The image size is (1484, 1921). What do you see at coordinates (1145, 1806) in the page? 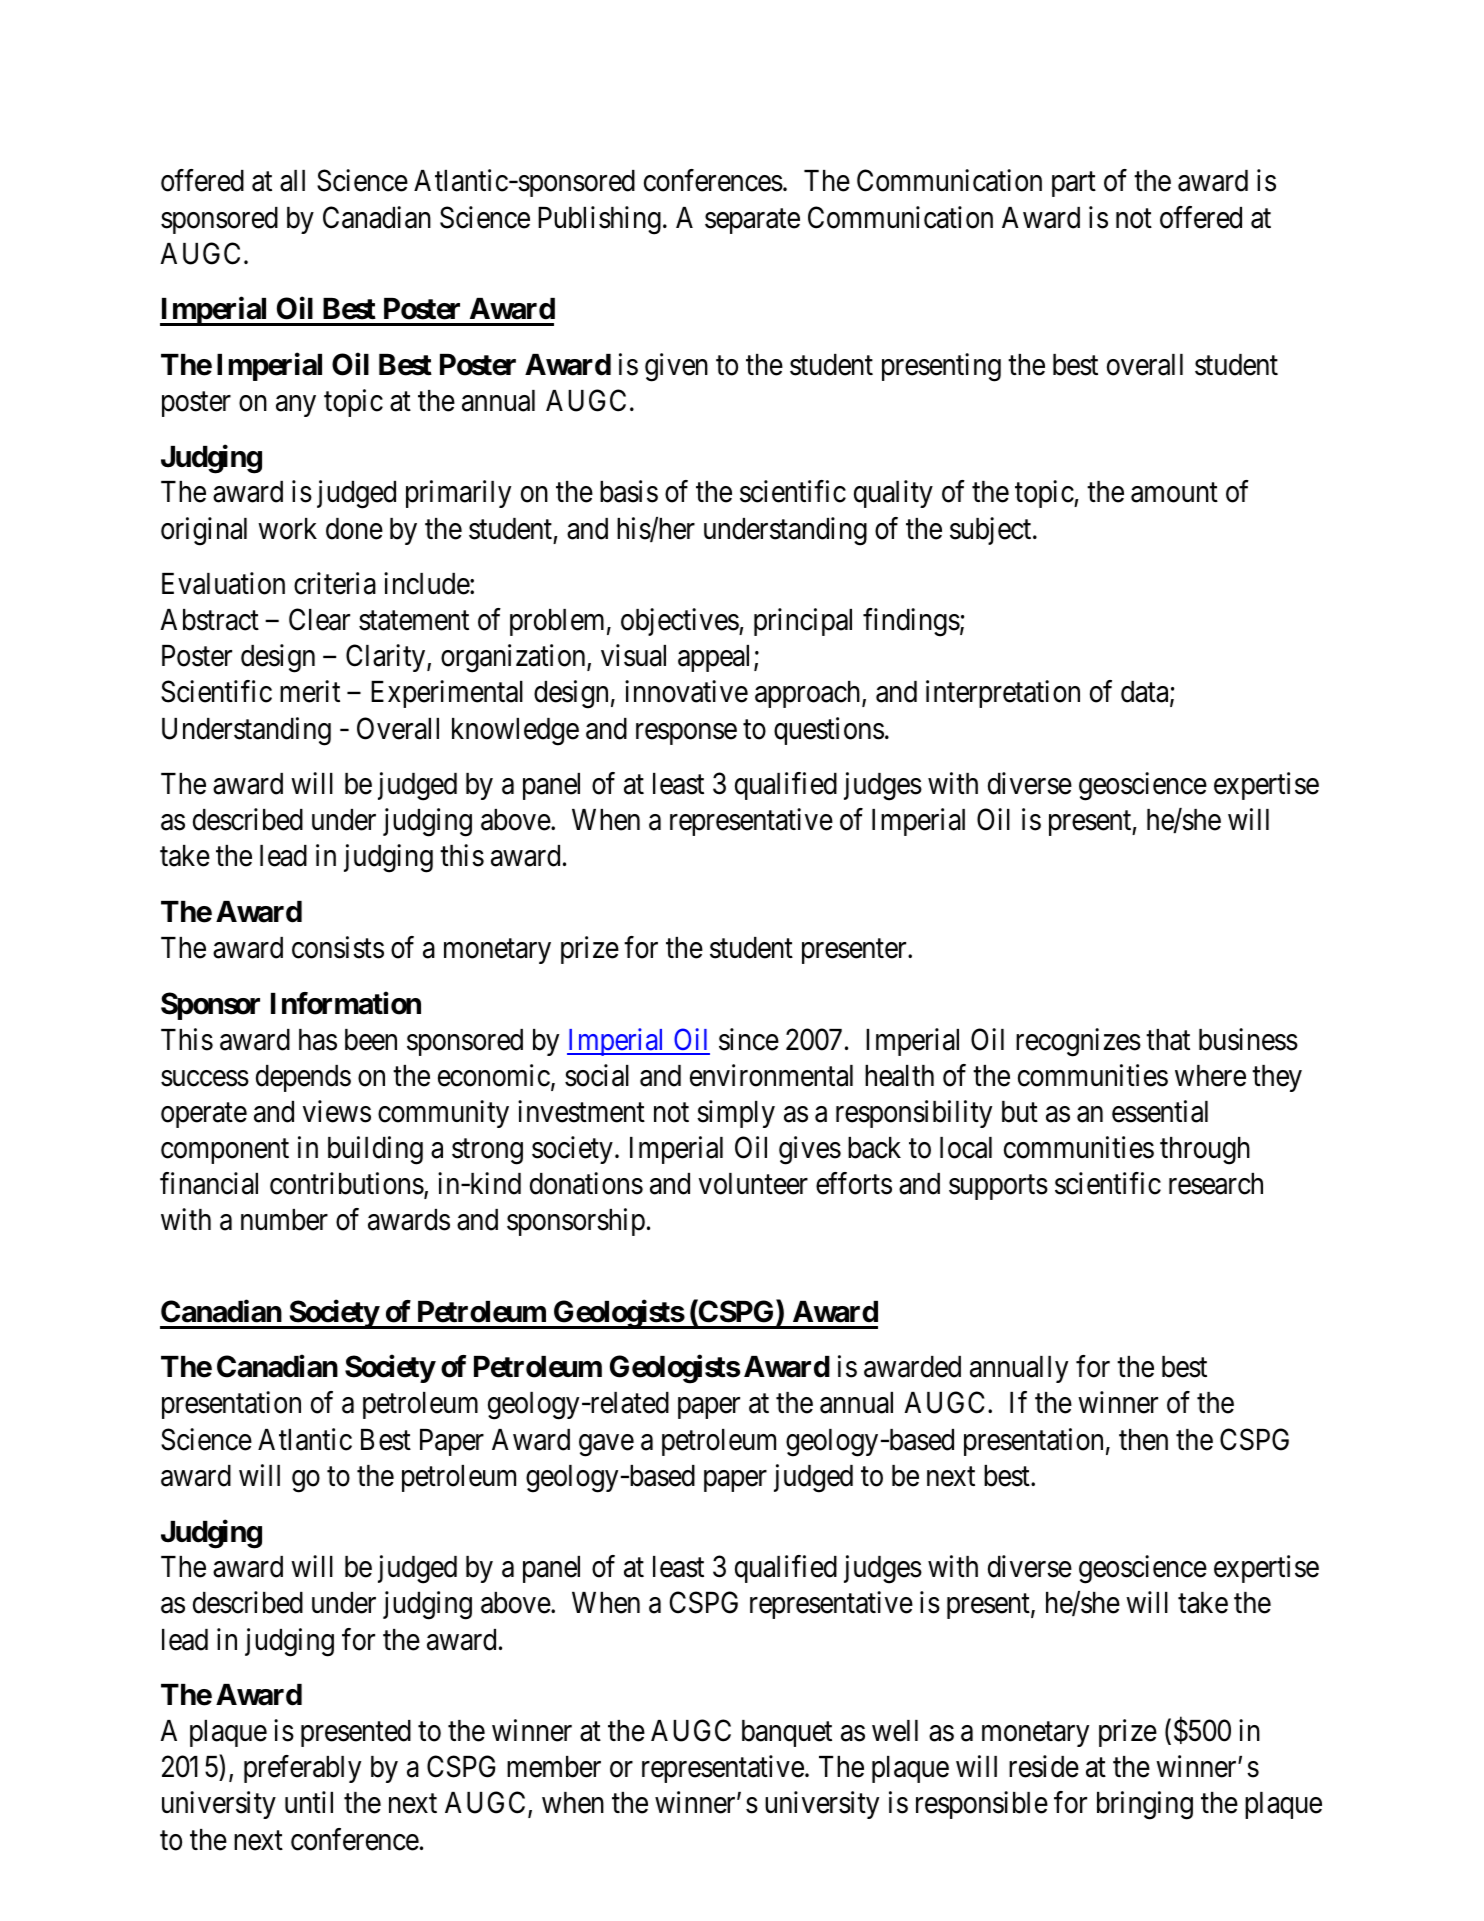
I see `bringing` at bounding box center [1145, 1806].
